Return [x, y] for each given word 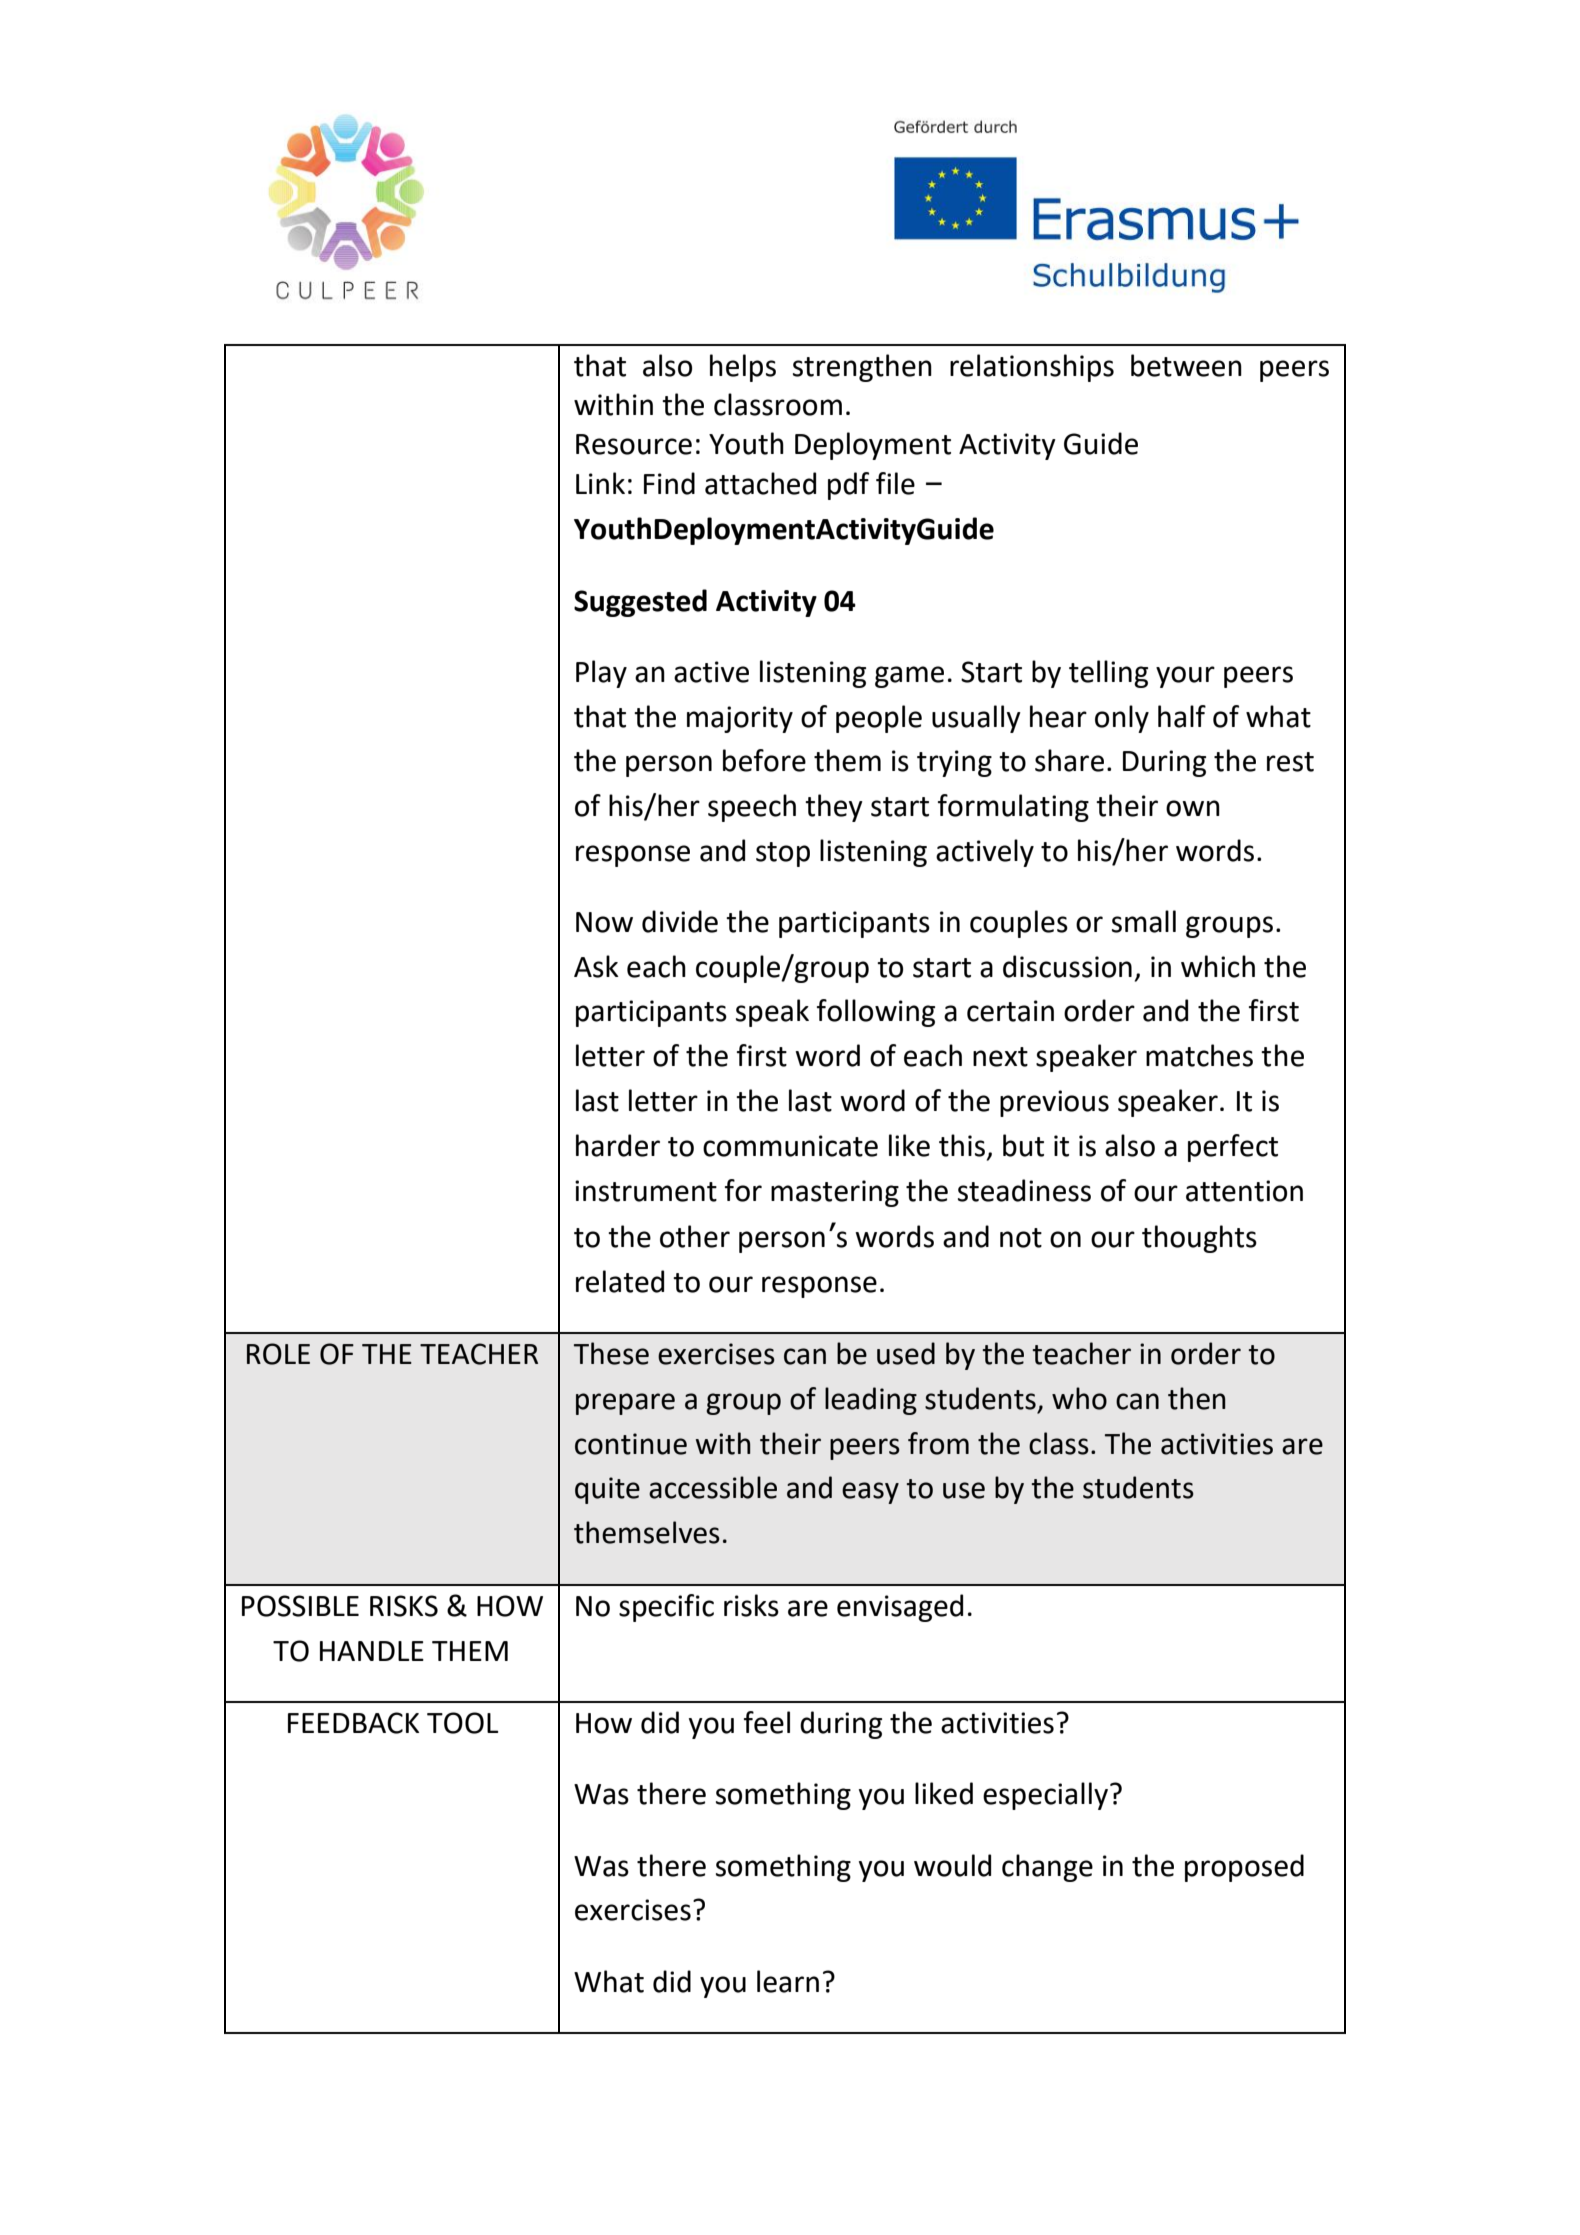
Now [604, 922]
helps [743, 368]
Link [600, 483]
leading [871, 1401]
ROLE [278, 1354]
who [1079, 1398]
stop [783, 854]
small [1144, 921]
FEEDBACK [353, 1723]
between [1186, 365]
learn [788, 1981]
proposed [1244, 1868]
